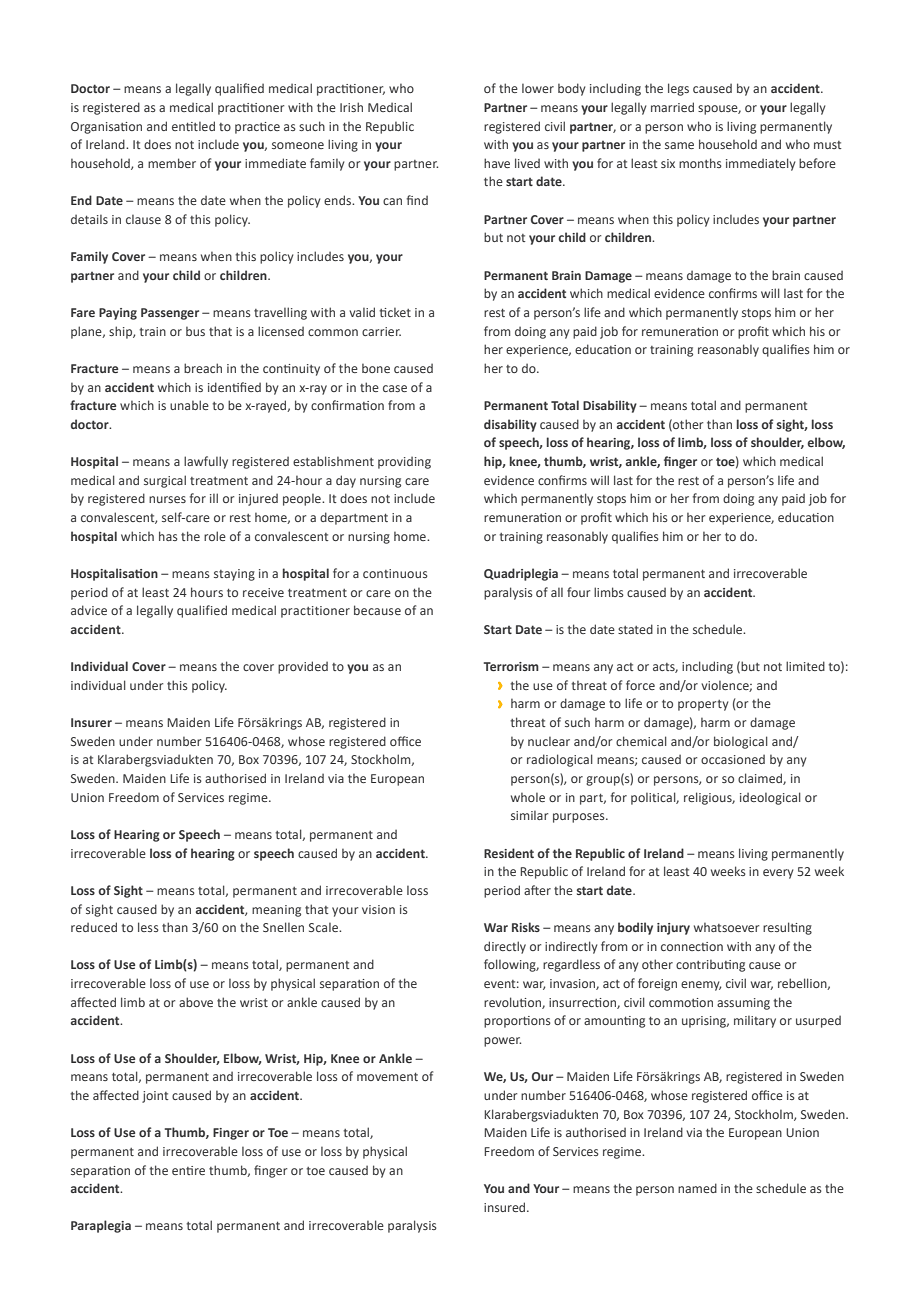 This screenshot has width=924, height=1308. What do you see at coordinates (497, 163) in the screenshot?
I see `have` at bounding box center [497, 163].
